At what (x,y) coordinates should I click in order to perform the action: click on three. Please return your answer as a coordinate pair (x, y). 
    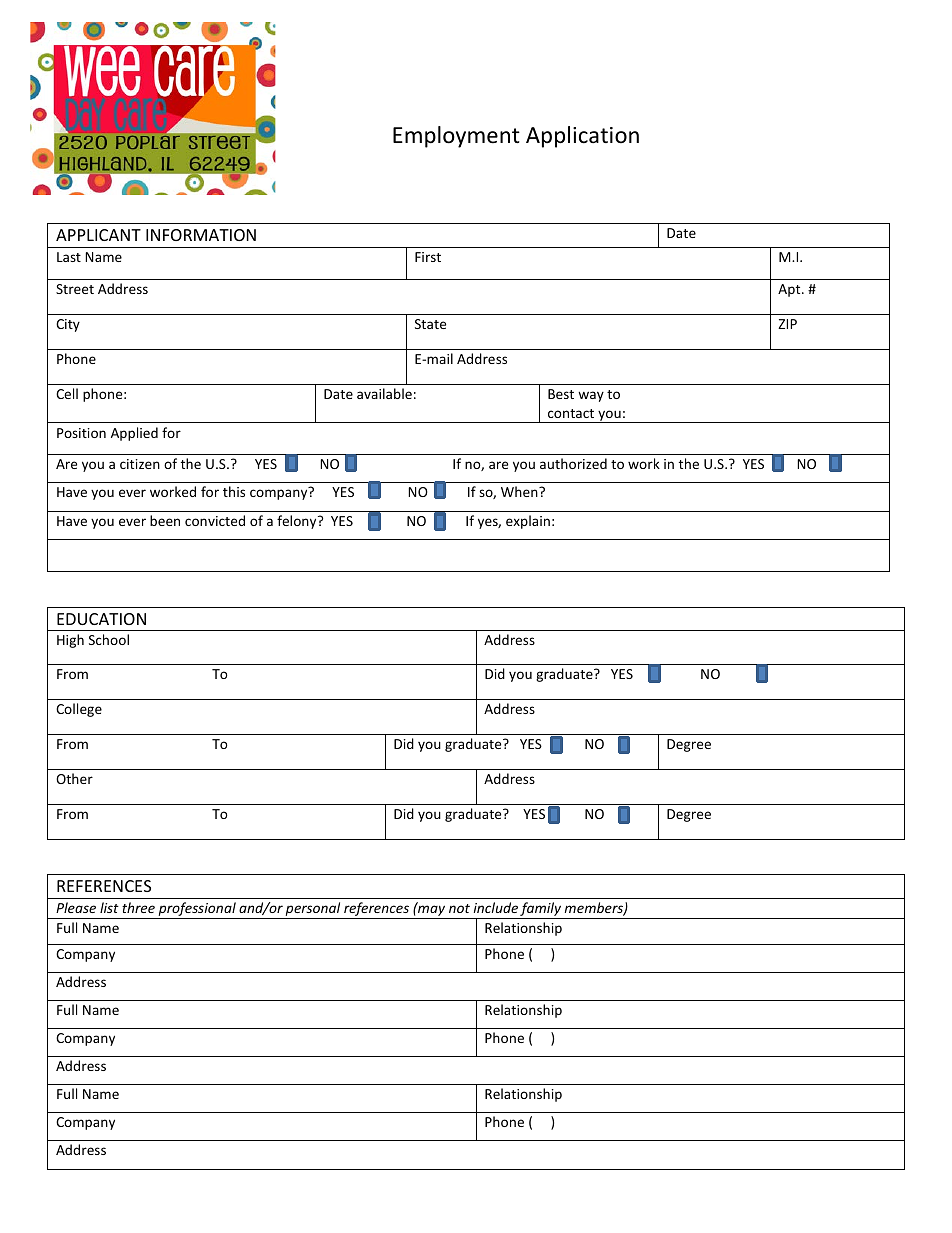
    Looking at the image, I should click on (138, 907).
